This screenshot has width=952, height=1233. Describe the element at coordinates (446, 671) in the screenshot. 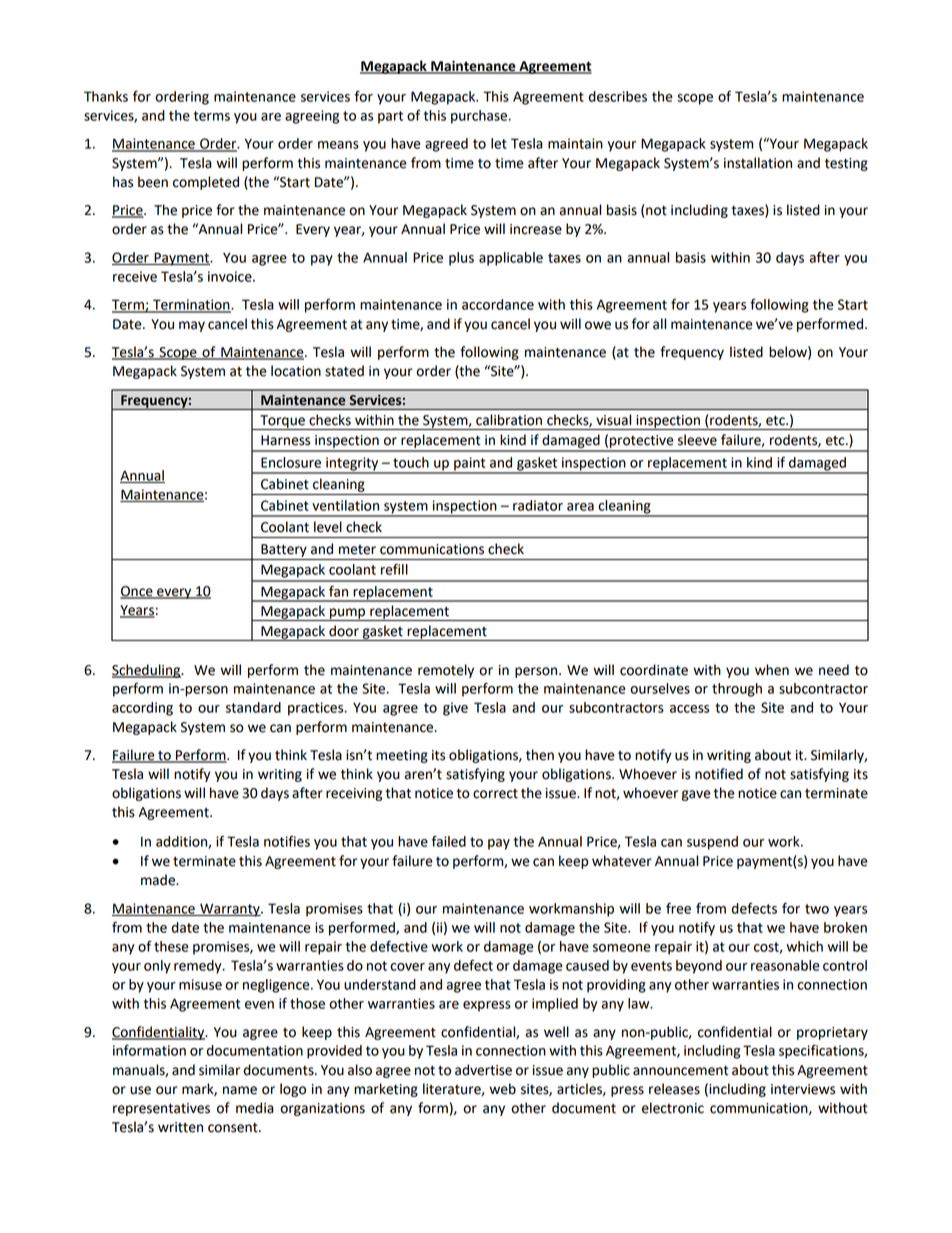

I see `remotely` at that location.
